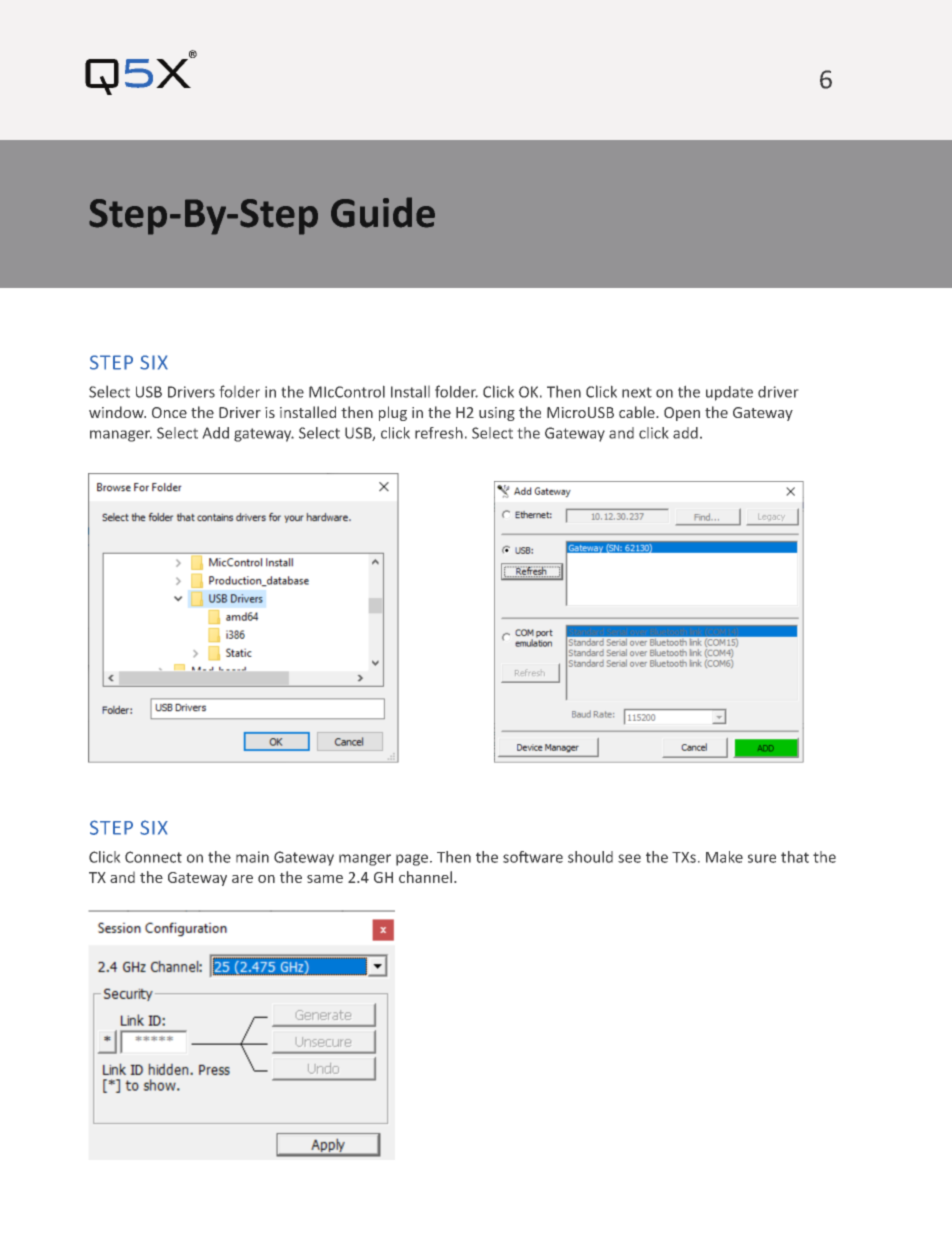 This page has width=952, height=1233. Describe the element at coordinates (729, 393) in the page. I see `update` at that location.
